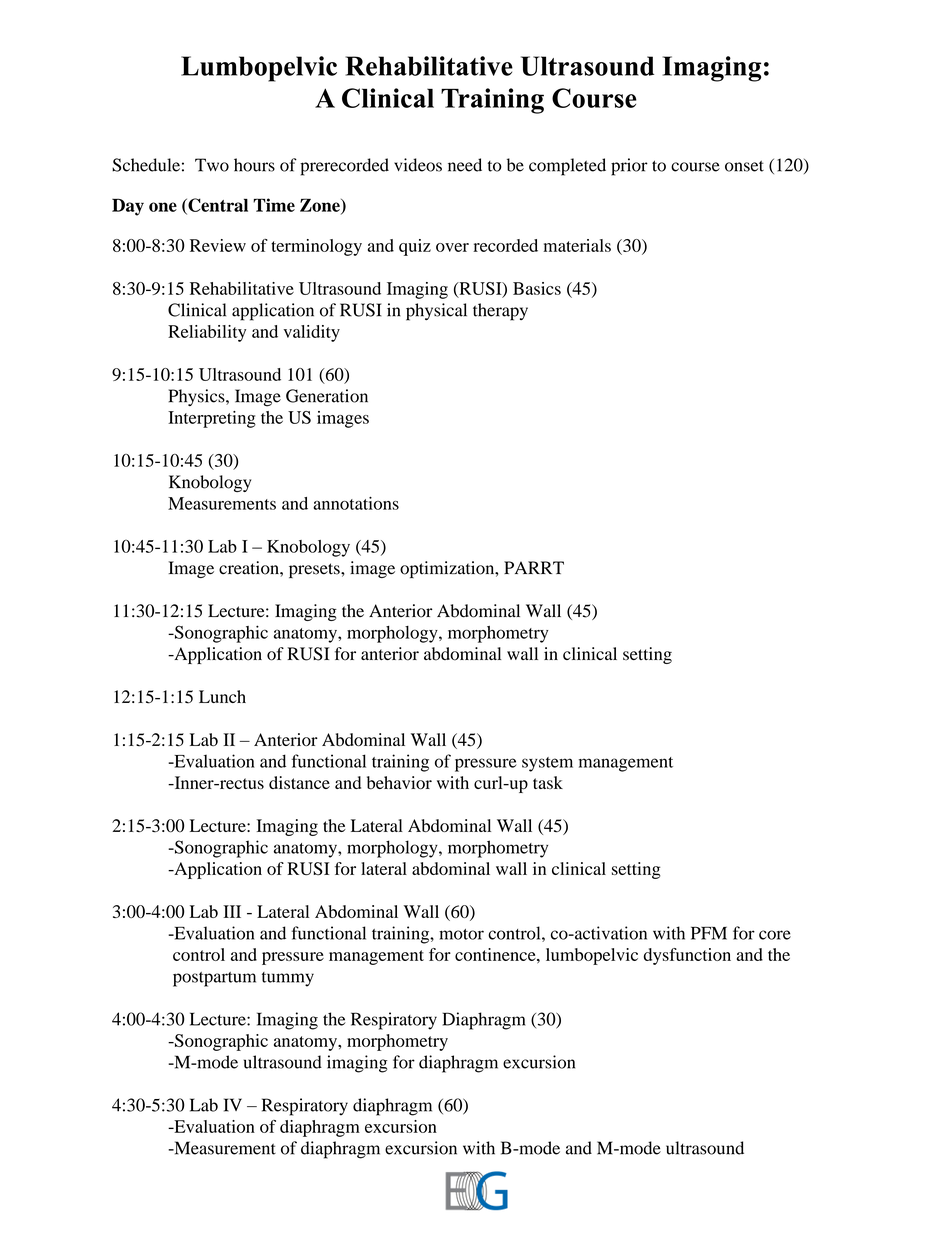 This screenshot has height=1233, width=952. Describe the element at coordinates (299, 782) in the screenshot. I see `distance` at that location.
